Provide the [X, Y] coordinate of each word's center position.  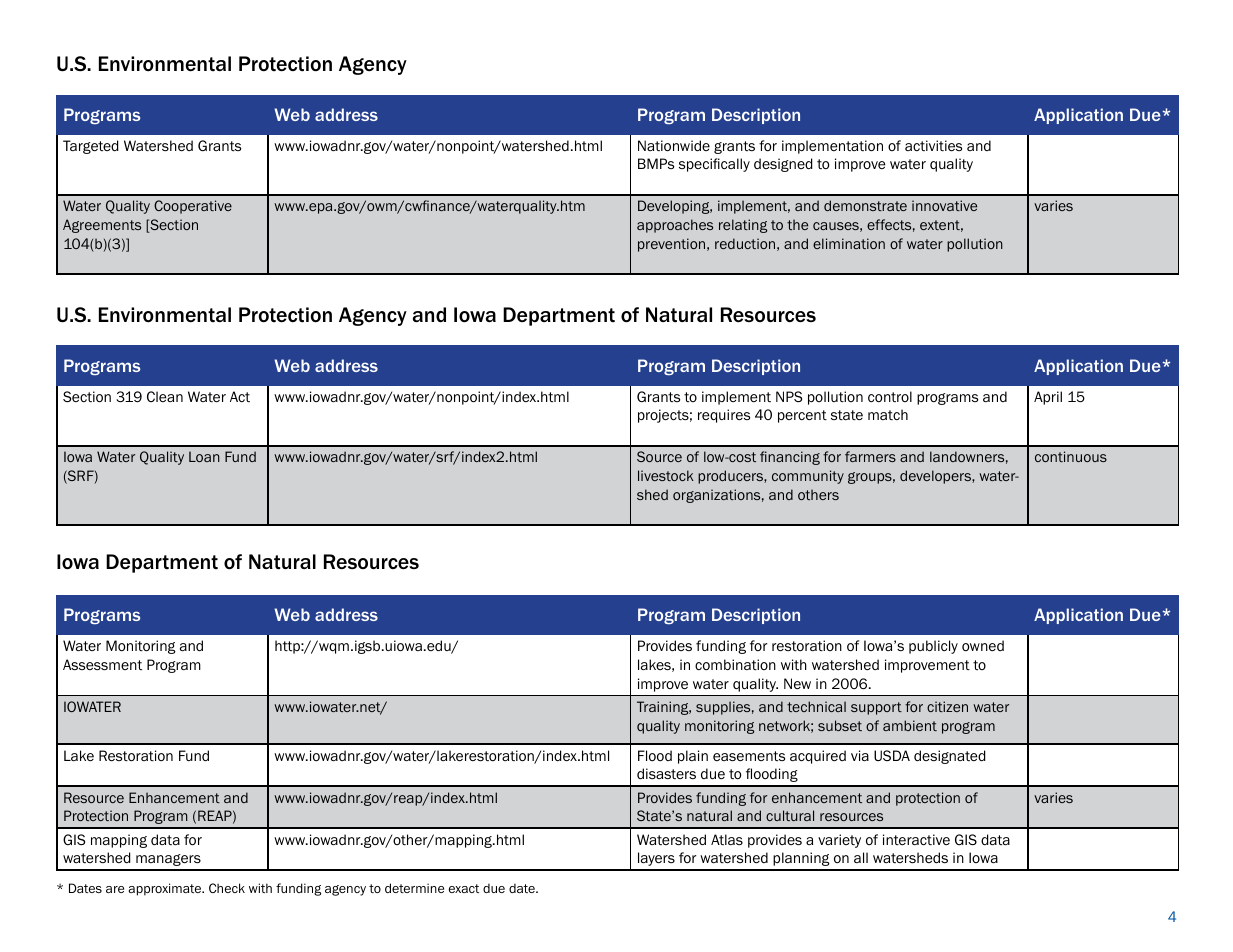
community [808, 477]
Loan [204, 456]
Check [227, 888]
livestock [666, 475]
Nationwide [674, 146]
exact [464, 888]
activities [933, 146]
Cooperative [193, 207]
